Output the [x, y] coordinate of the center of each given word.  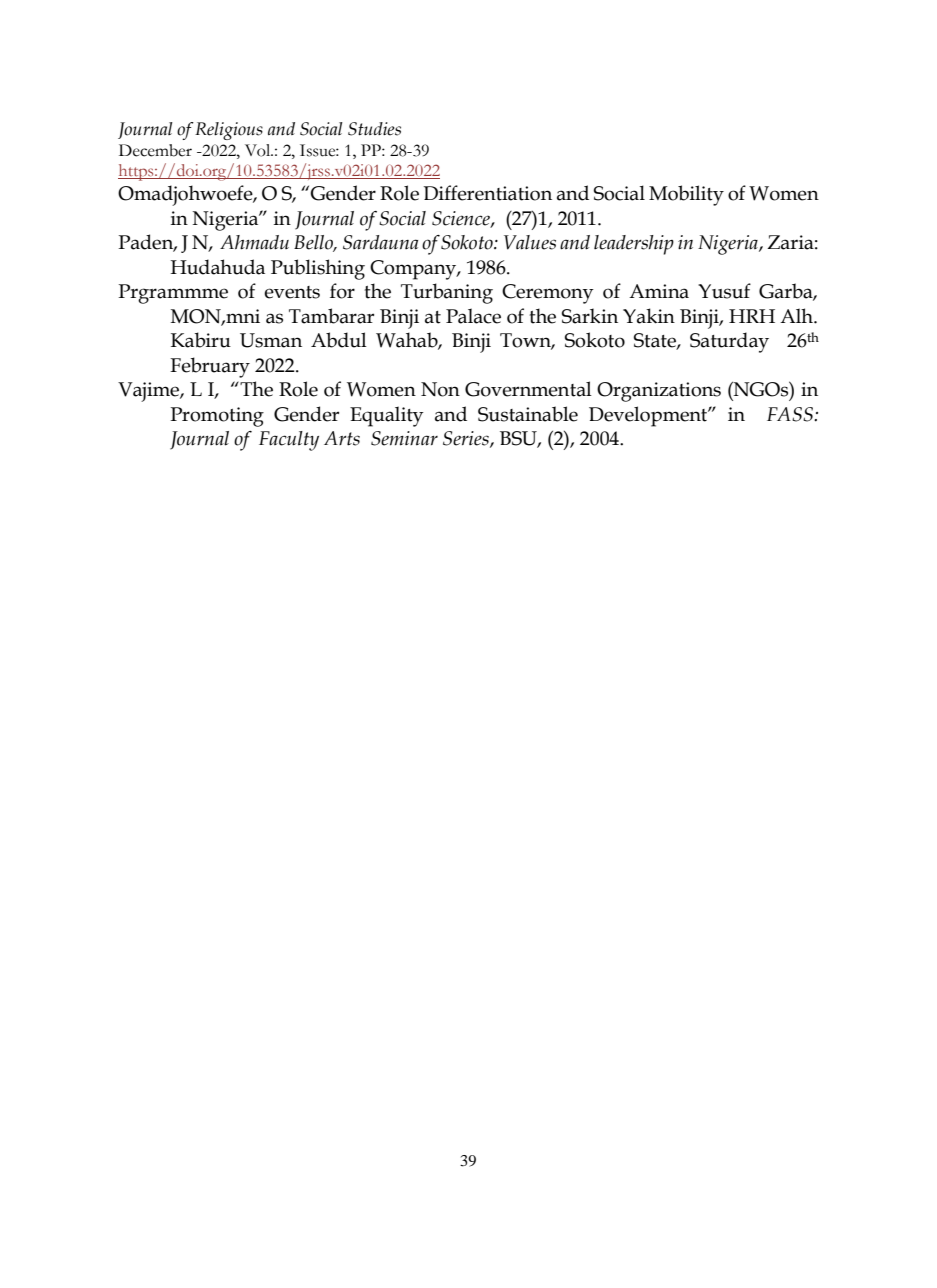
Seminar [404, 438]
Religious [229, 131]
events [292, 292]
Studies [374, 129]
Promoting [217, 417]
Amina [659, 291]
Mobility [686, 195]
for [342, 291]
